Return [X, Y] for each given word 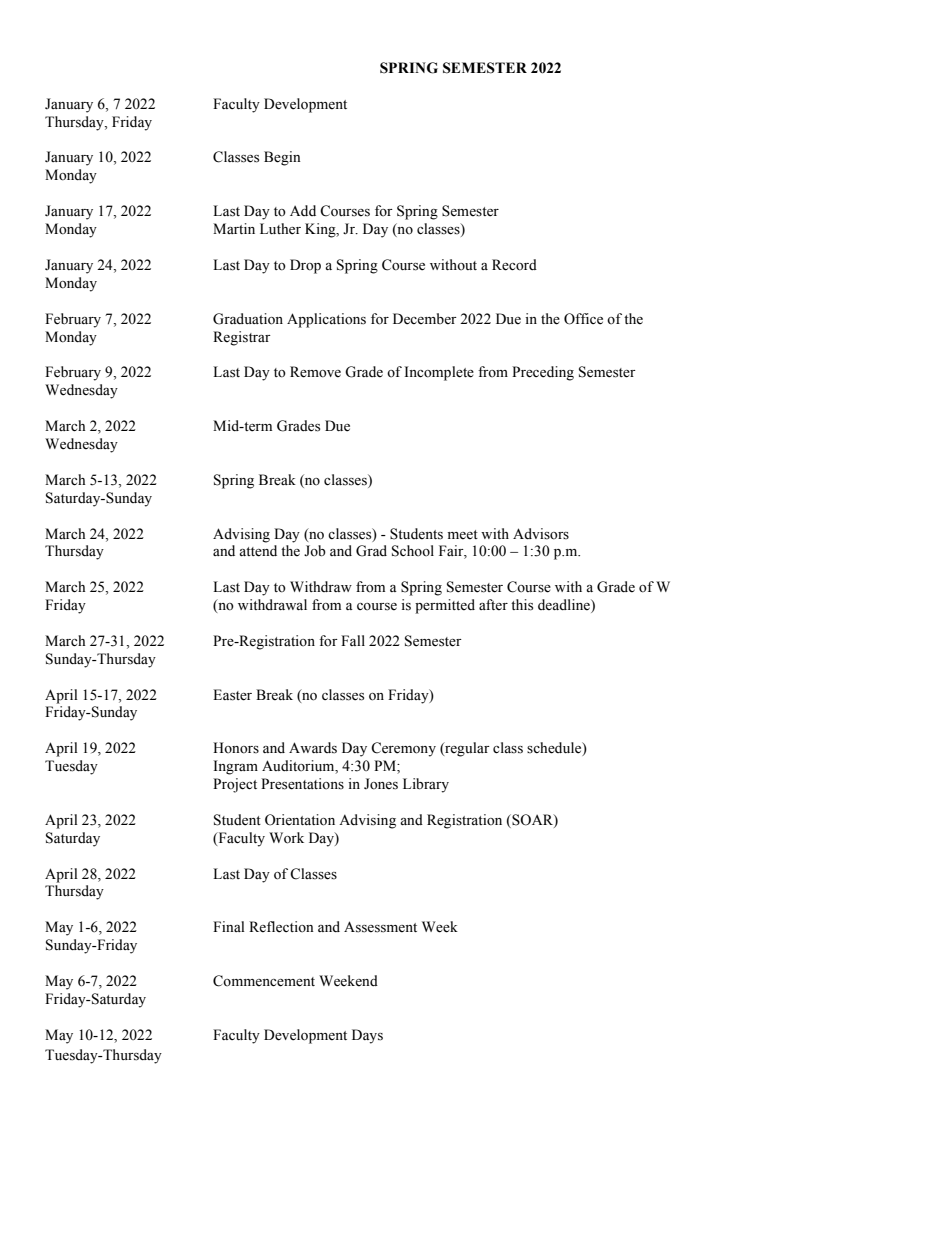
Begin [282, 158]
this [522, 605]
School [413, 551]
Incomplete [439, 373]
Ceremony [403, 749]
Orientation [300, 820]
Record [514, 265]
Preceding [543, 373]
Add [303, 210]
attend [258, 551]
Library [426, 785]
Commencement [264, 981]
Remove [315, 372]
